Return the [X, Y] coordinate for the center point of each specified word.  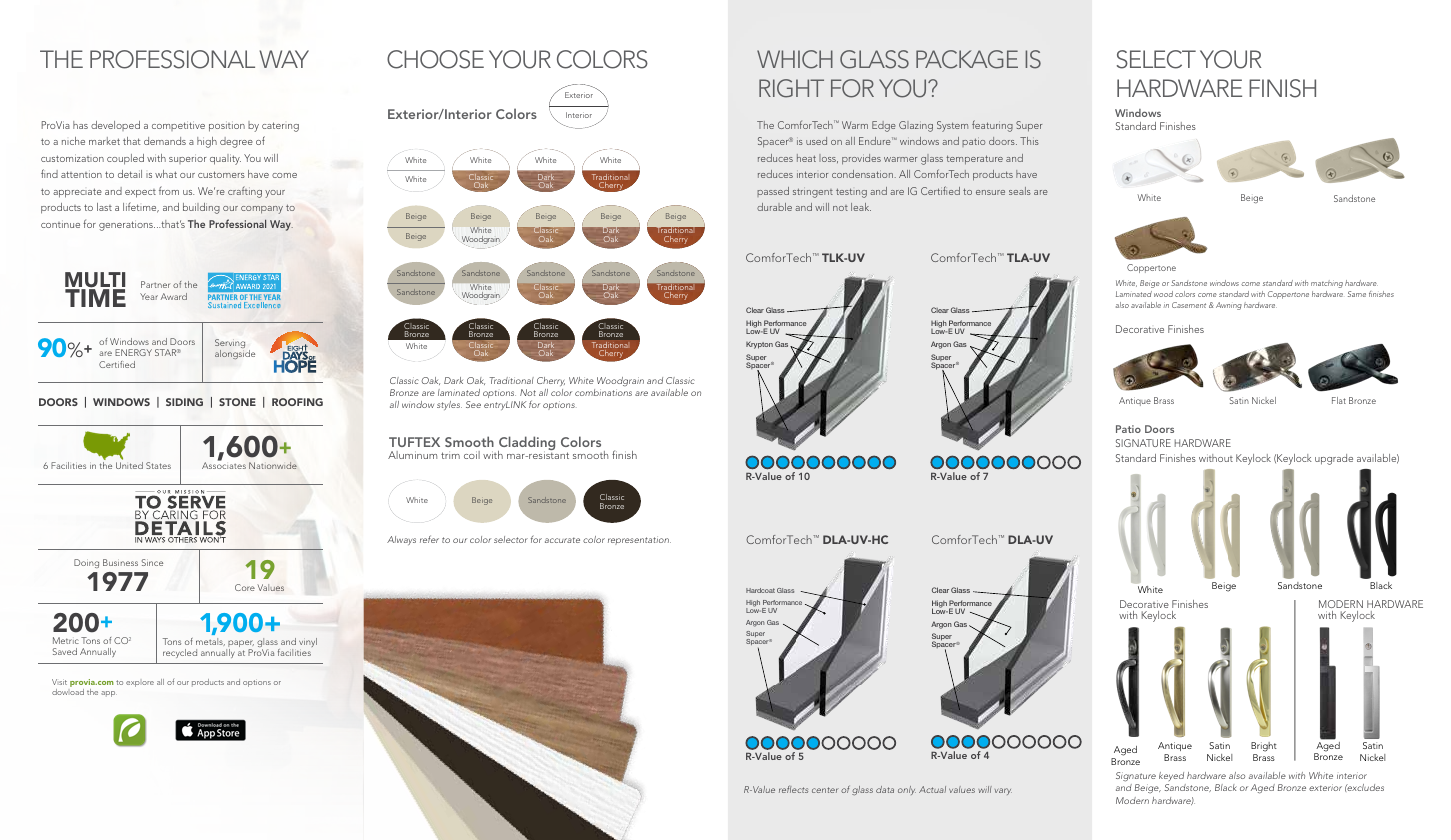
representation [639, 540]
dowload [68, 692]
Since [152, 562]
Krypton [759, 345]
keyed [1171, 776]
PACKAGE [967, 59]
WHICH [795, 59]
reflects [793, 789]
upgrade [1334, 459]
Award [174, 296]
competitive [178, 126]
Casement [1189, 305]
